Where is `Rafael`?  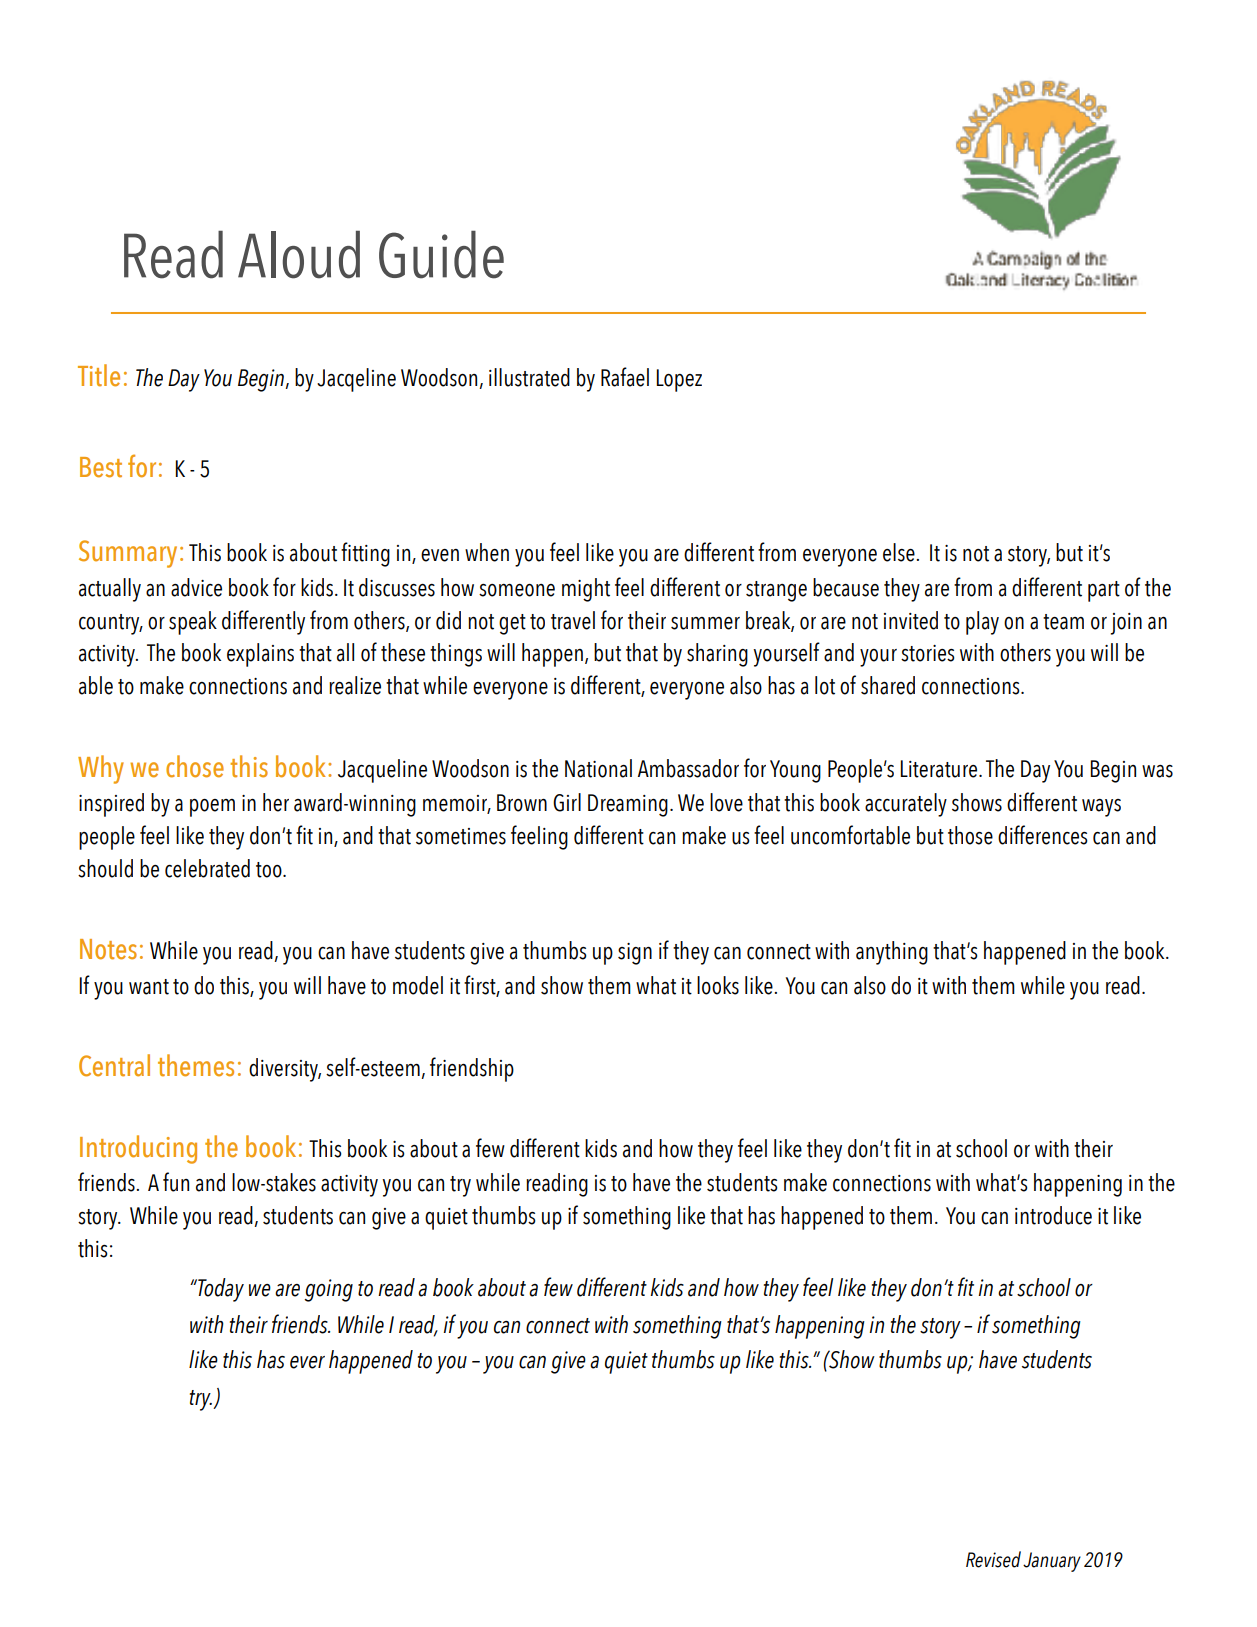 Rafael is located at coordinates (625, 377).
